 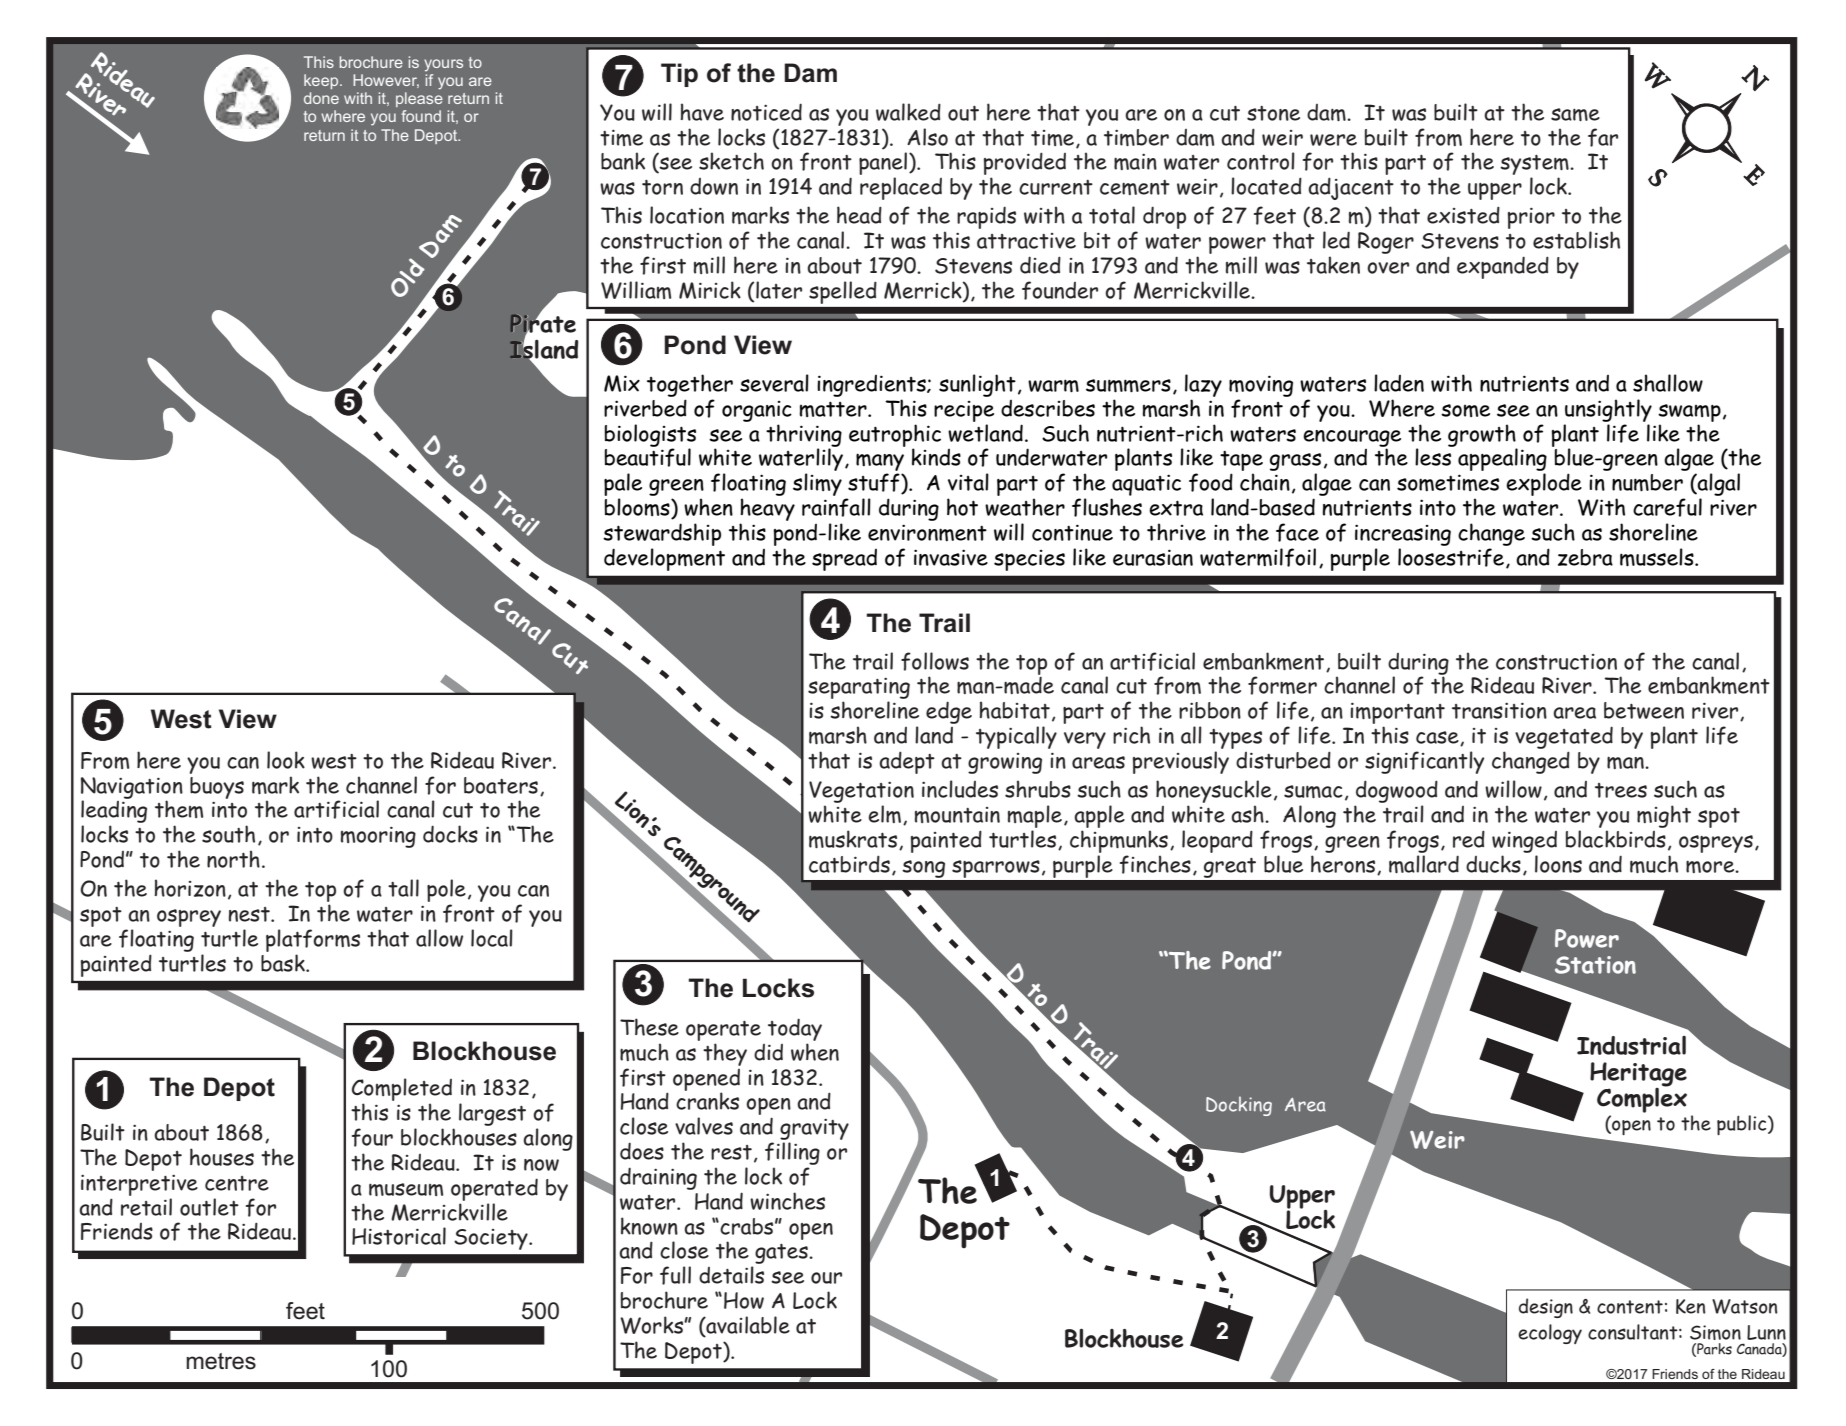 I want to click on Industrial, so click(x=1631, y=1045).
